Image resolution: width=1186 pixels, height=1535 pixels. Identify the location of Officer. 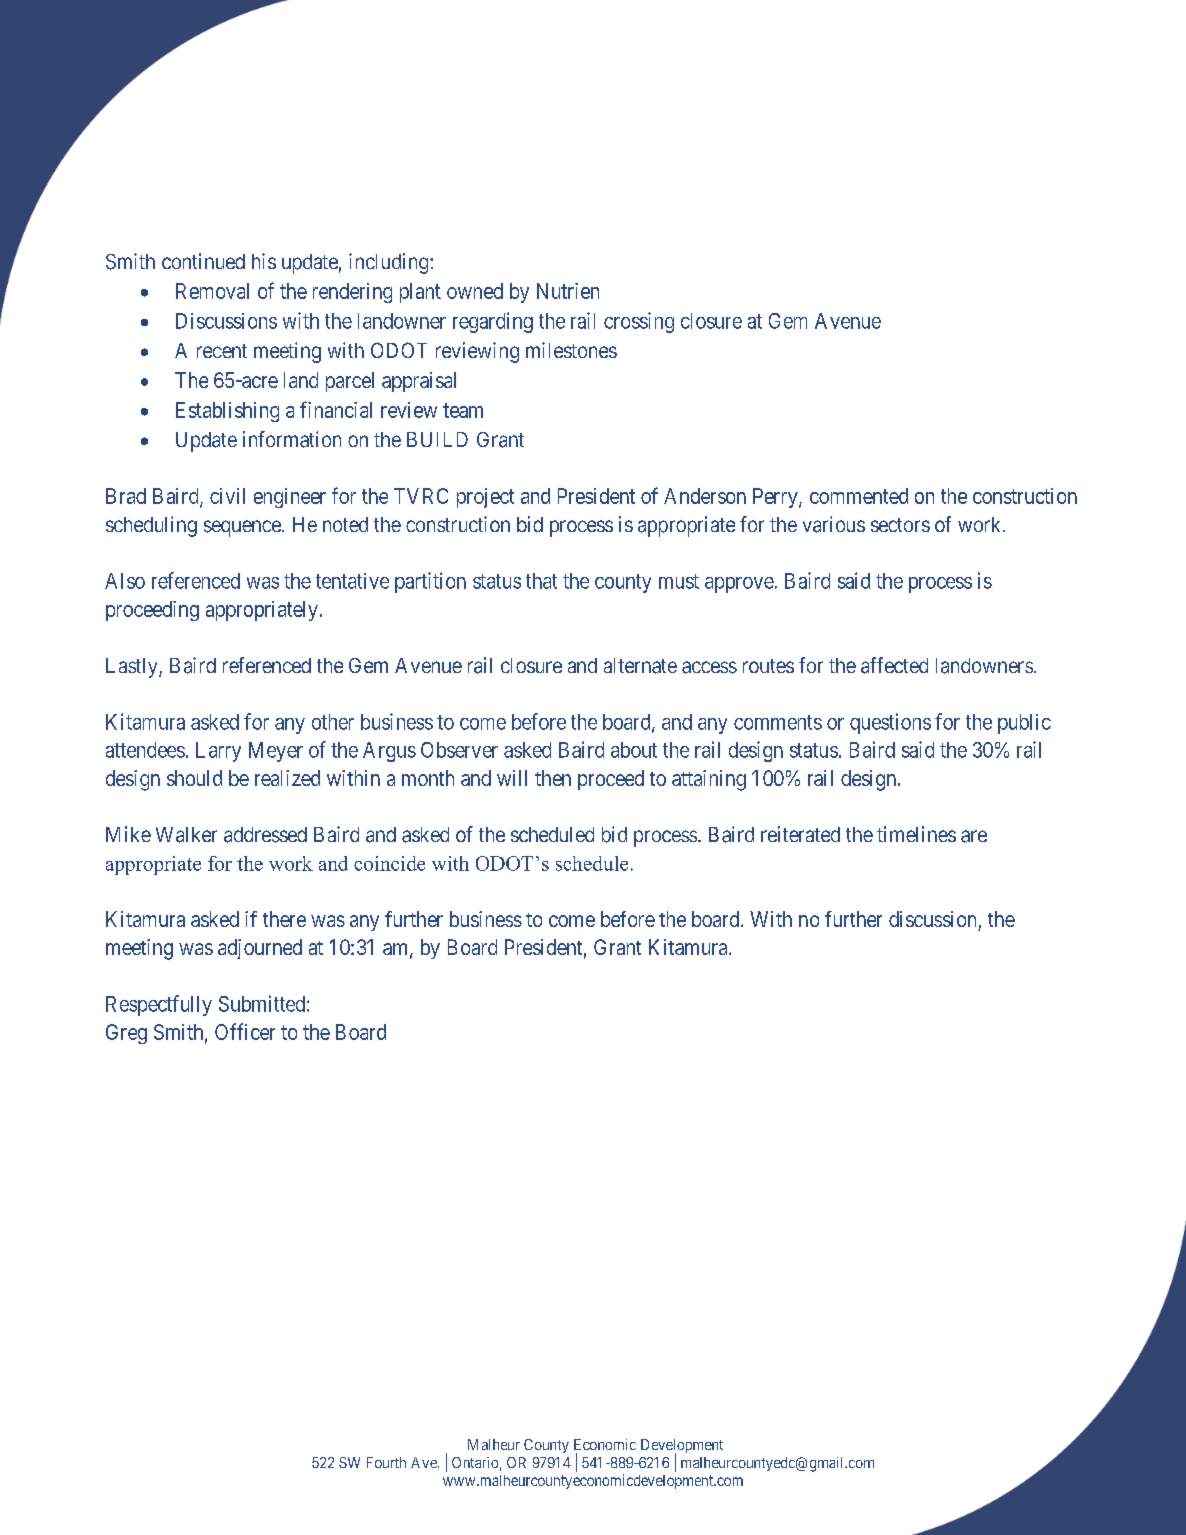
(245, 1031).
